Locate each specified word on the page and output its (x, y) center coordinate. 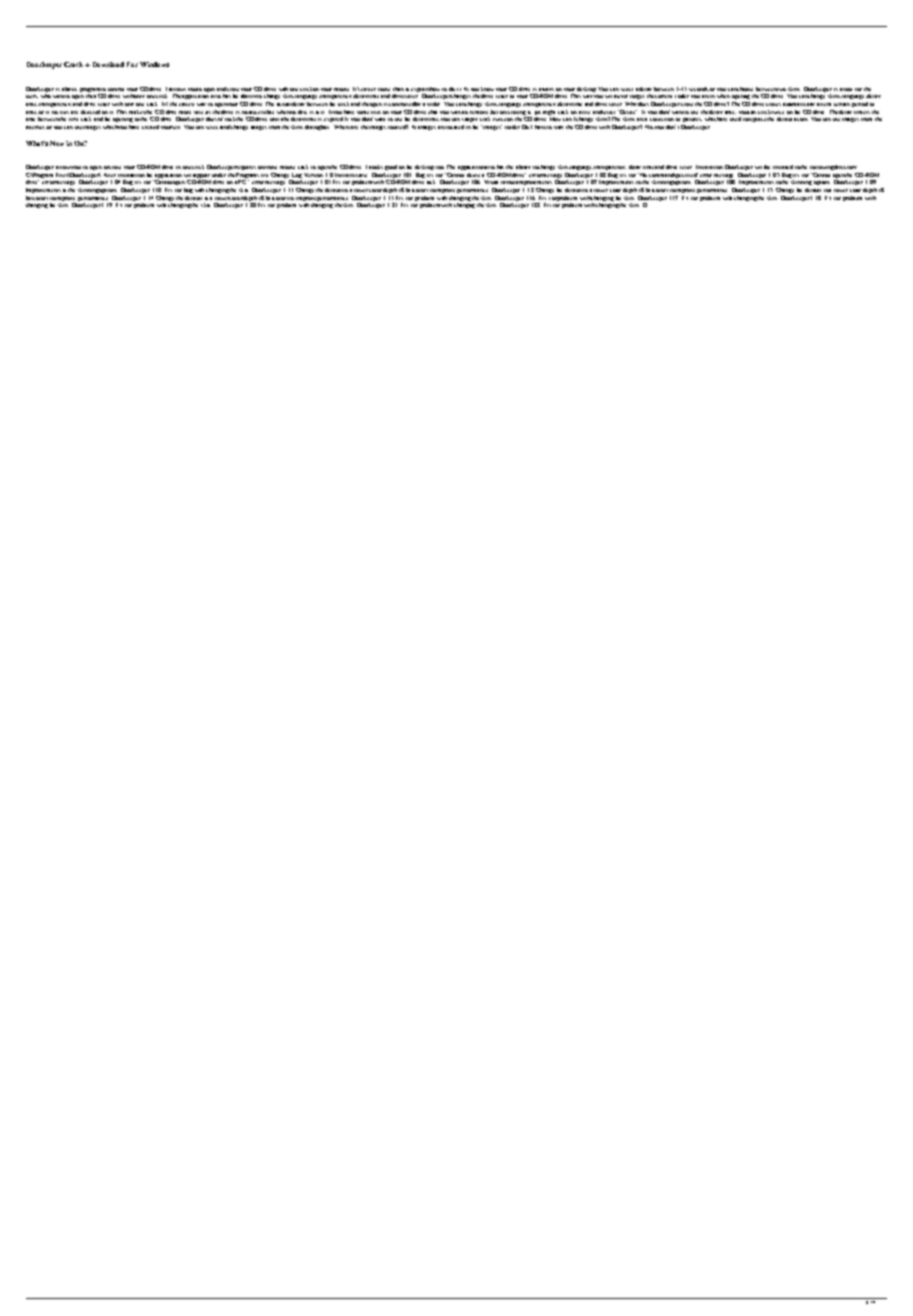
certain (842, 104)
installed (783, 167)
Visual (491, 182)
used (735, 119)
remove (480, 112)
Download (108, 64)
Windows (154, 64)
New (57, 143)
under (219, 175)
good (391, 167)
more (185, 112)
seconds (699, 89)
